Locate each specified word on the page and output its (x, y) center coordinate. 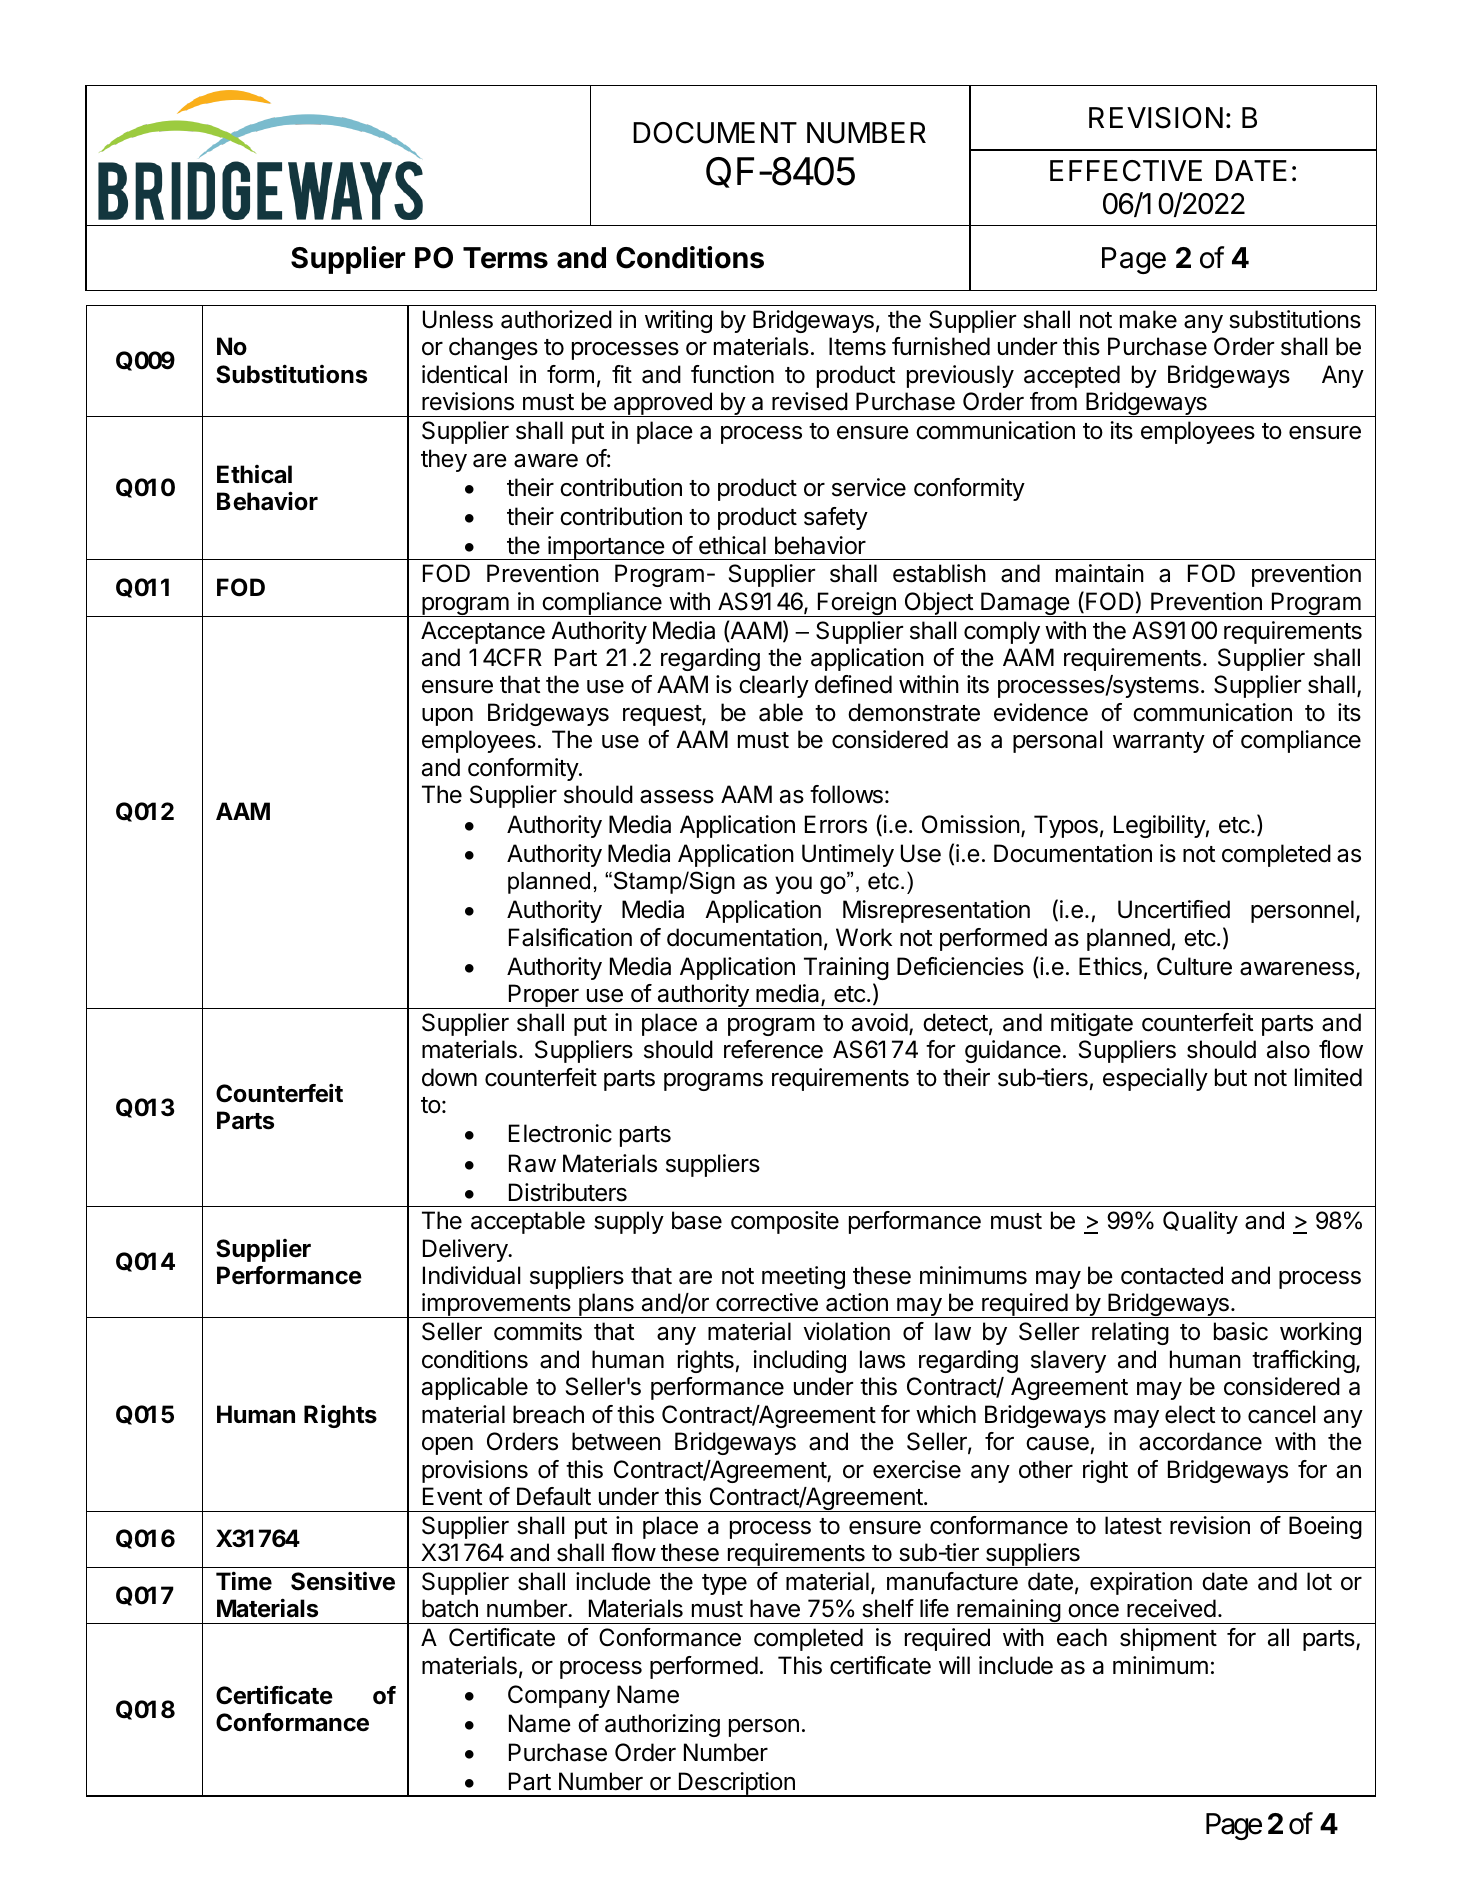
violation (847, 1331)
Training (846, 968)
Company (559, 1696)
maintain (1100, 573)
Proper (544, 996)
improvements (496, 1305)
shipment (1168, 1639)
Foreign (857, 604)
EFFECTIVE (1126, 171)
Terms (505, 258)
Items (857, 346)
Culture (1194, 966)
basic (1241, 1331)
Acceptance (483, 632)
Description (736, 1784)
